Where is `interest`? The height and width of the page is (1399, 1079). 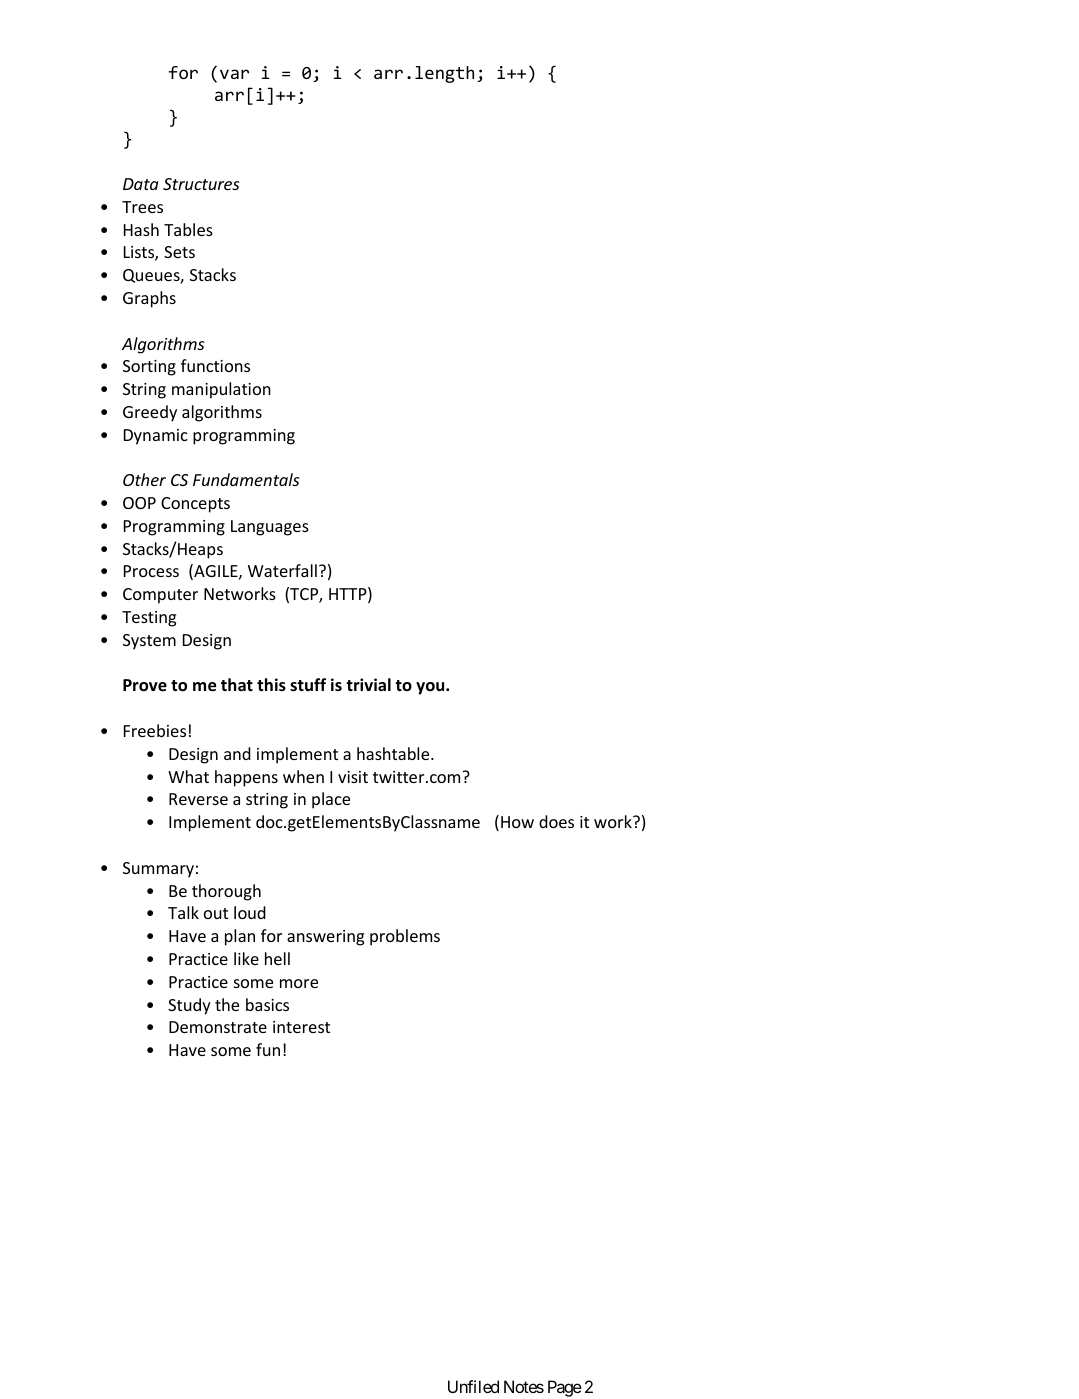
interest is located at coordinates (301, 1027).
